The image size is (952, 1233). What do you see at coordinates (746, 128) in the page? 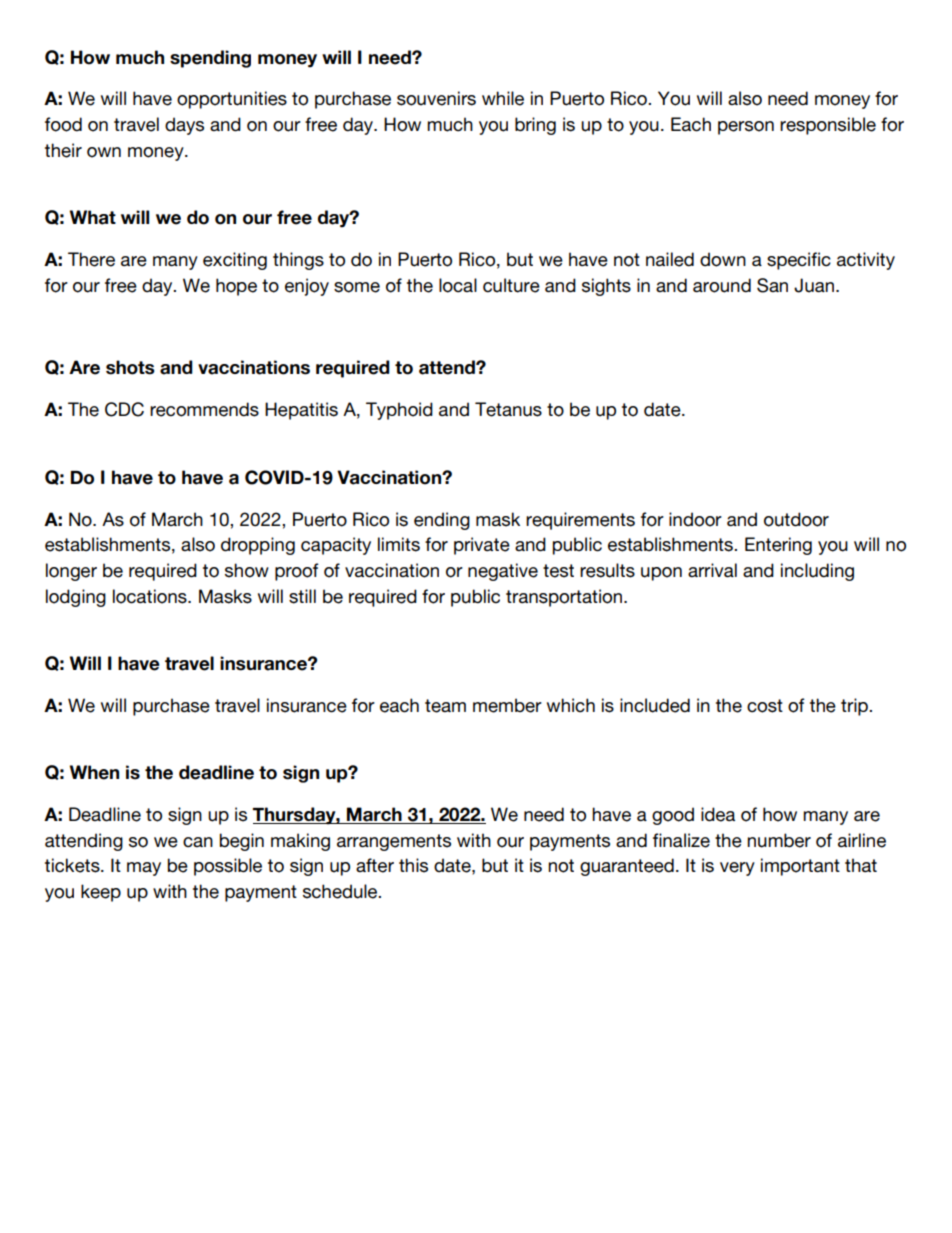
I see `person` at bounding box center [746, 128].
